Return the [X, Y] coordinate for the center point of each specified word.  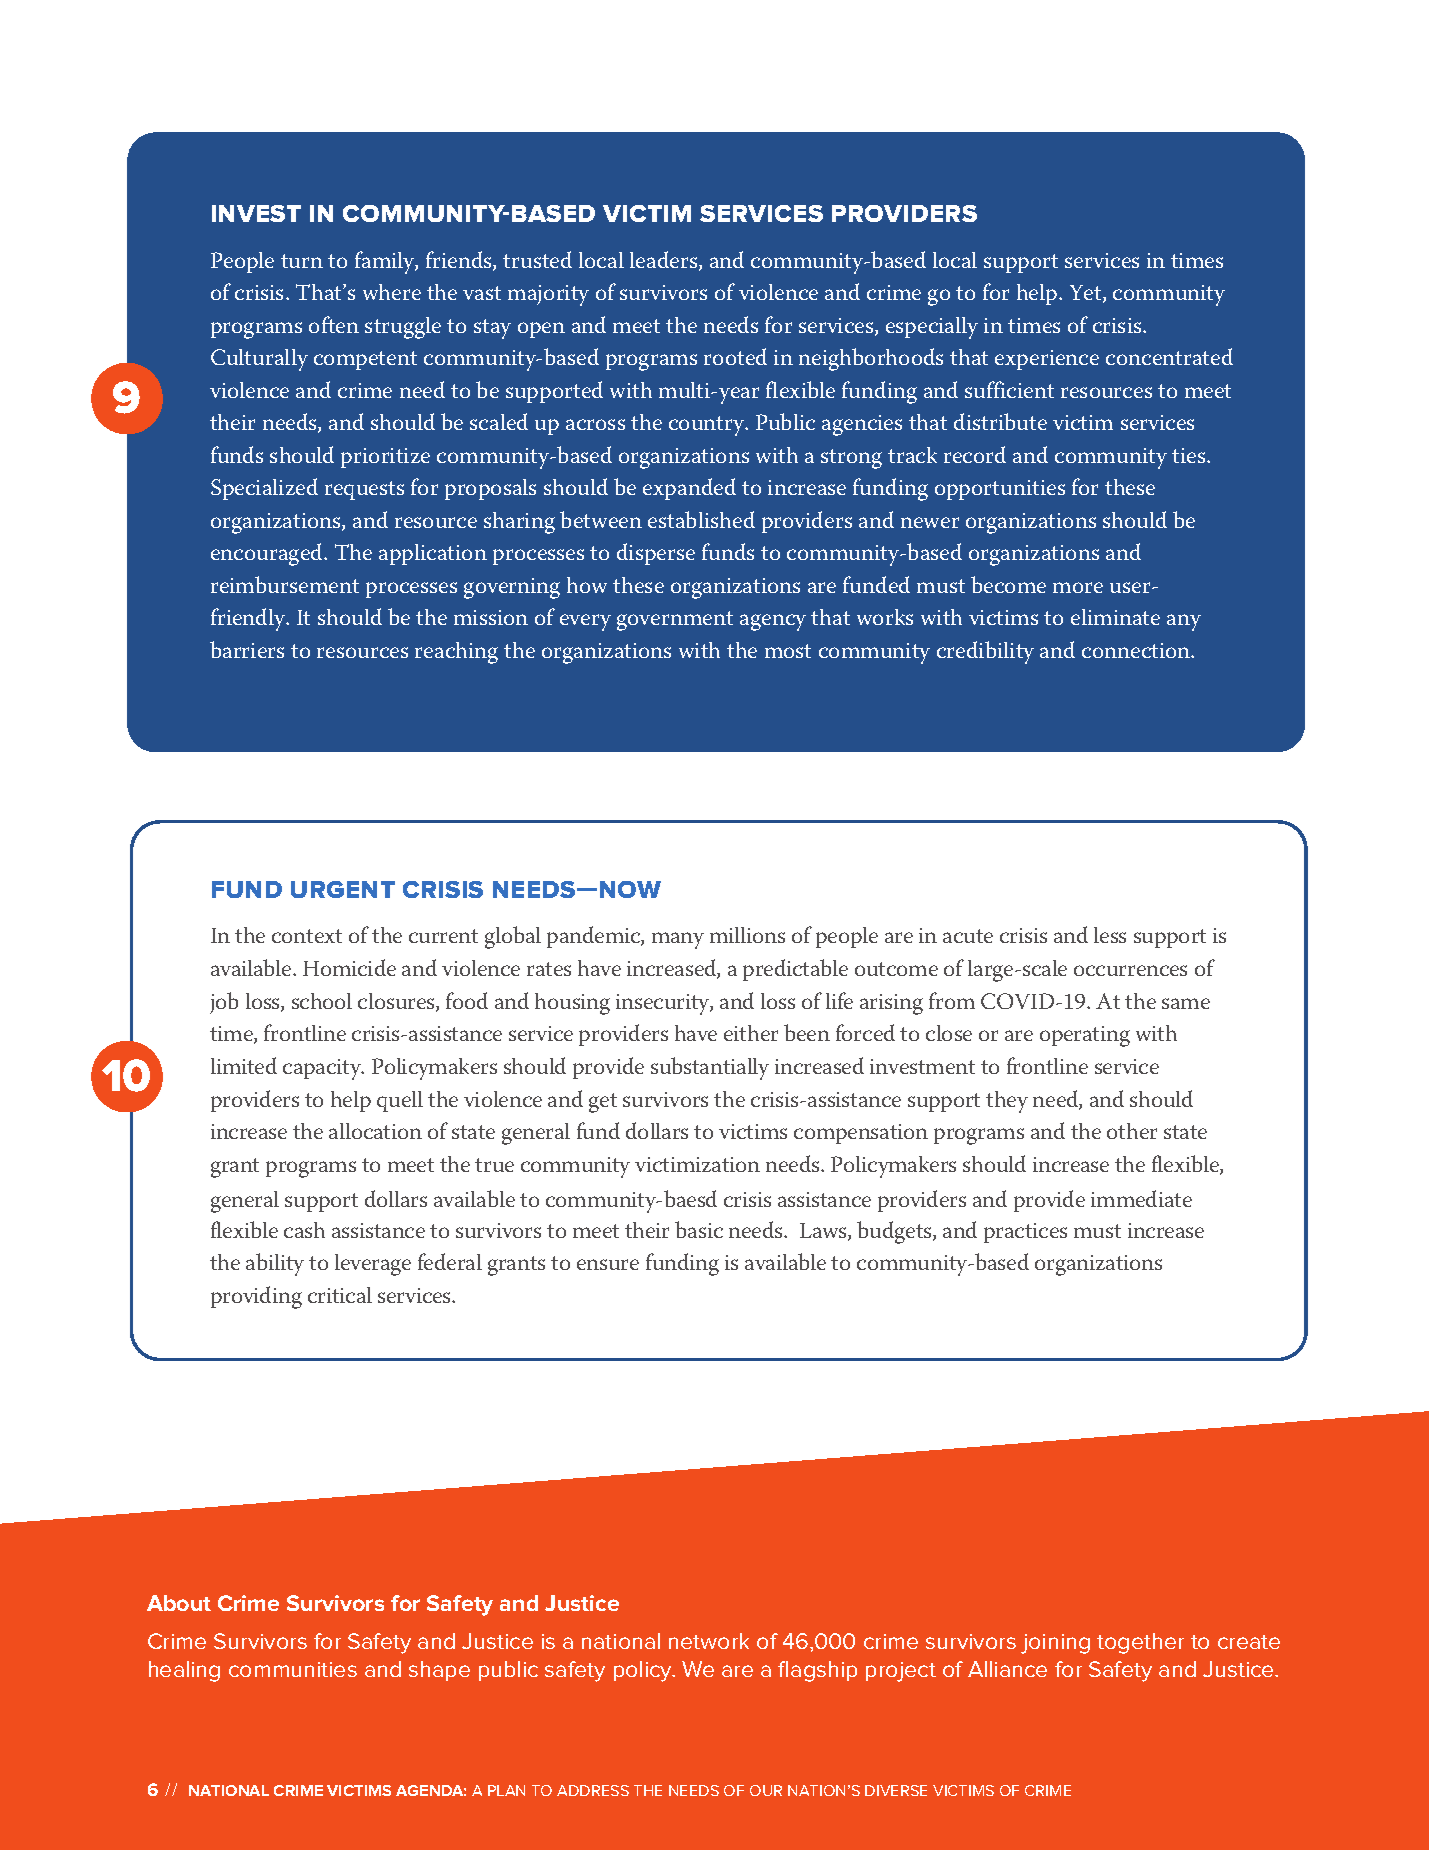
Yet [1087, 294]
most [788, 651]
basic [699, 1229]
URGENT [343, 889]
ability [275, 1264]
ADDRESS [593, 1790]
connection [1137, 650]
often [334, 324]
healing [184, 1671]
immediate [1141, 1198]
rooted [735, 356]
